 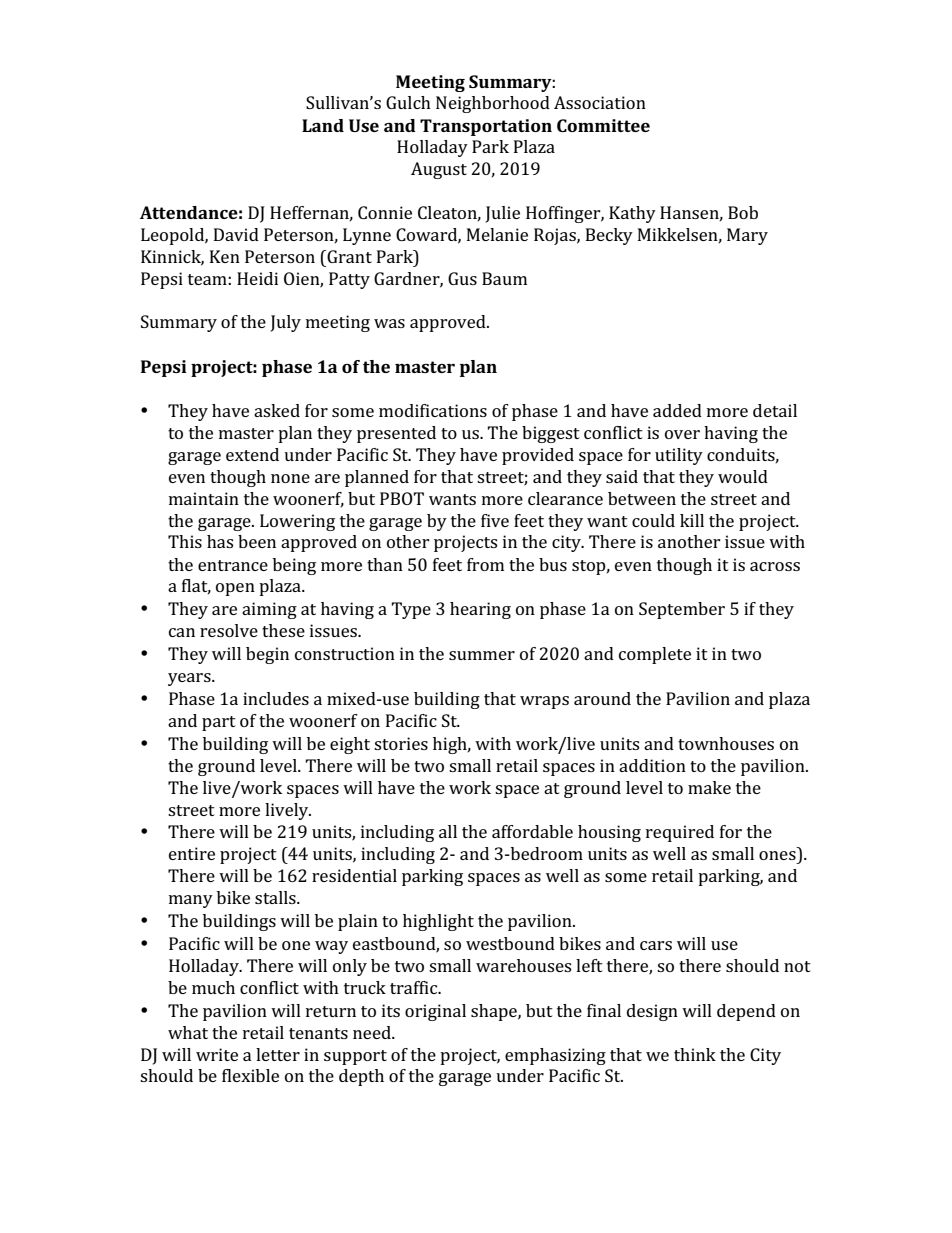 What do you see at coordinates (726, 743) in the page?
I see `townhouses` at bounding box center [726, 743].
